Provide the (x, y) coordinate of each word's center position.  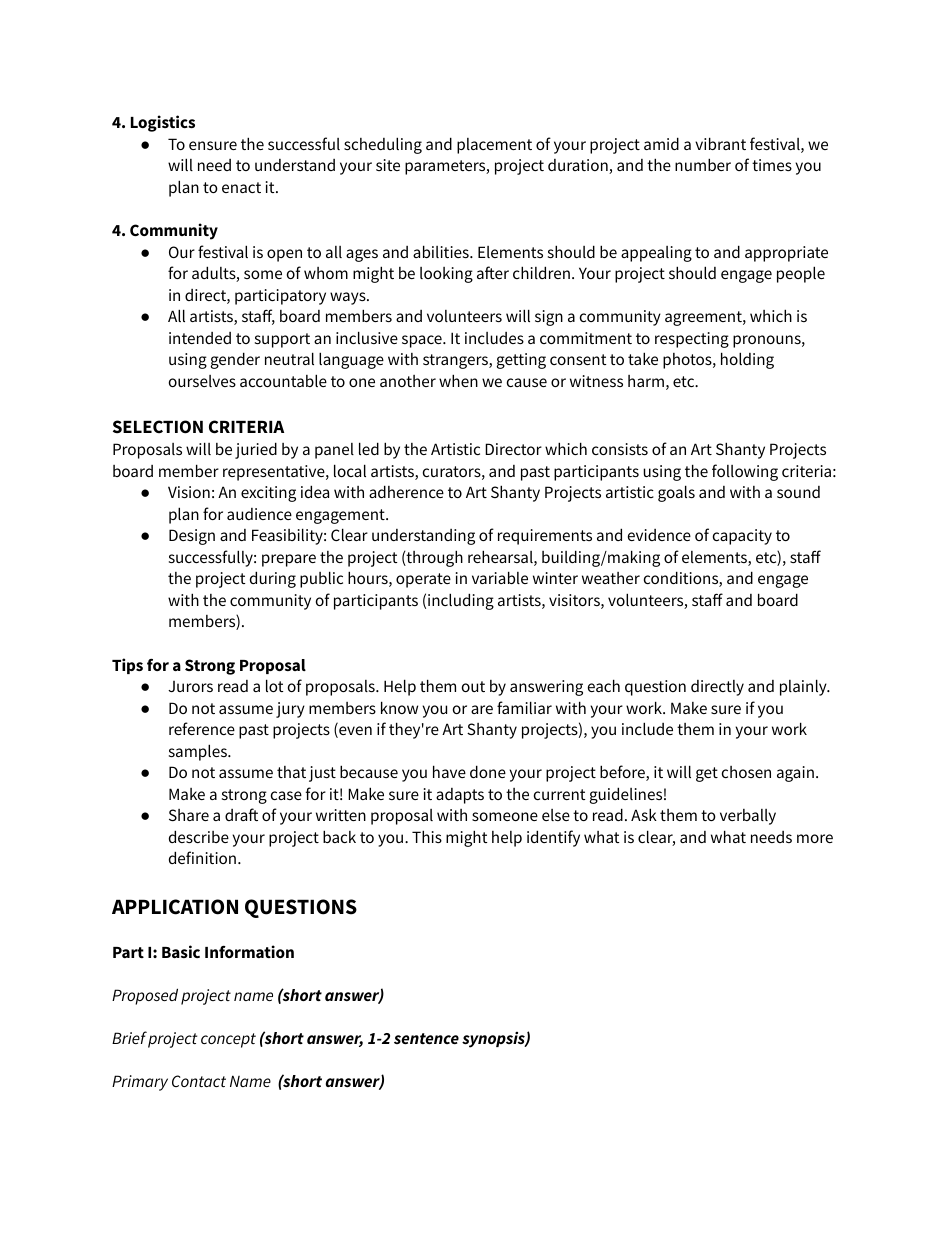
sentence (426, 1038)
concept (228, 1040)
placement (494, 146)
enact (241, 187)
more (815, 838)
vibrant (720, 143)
